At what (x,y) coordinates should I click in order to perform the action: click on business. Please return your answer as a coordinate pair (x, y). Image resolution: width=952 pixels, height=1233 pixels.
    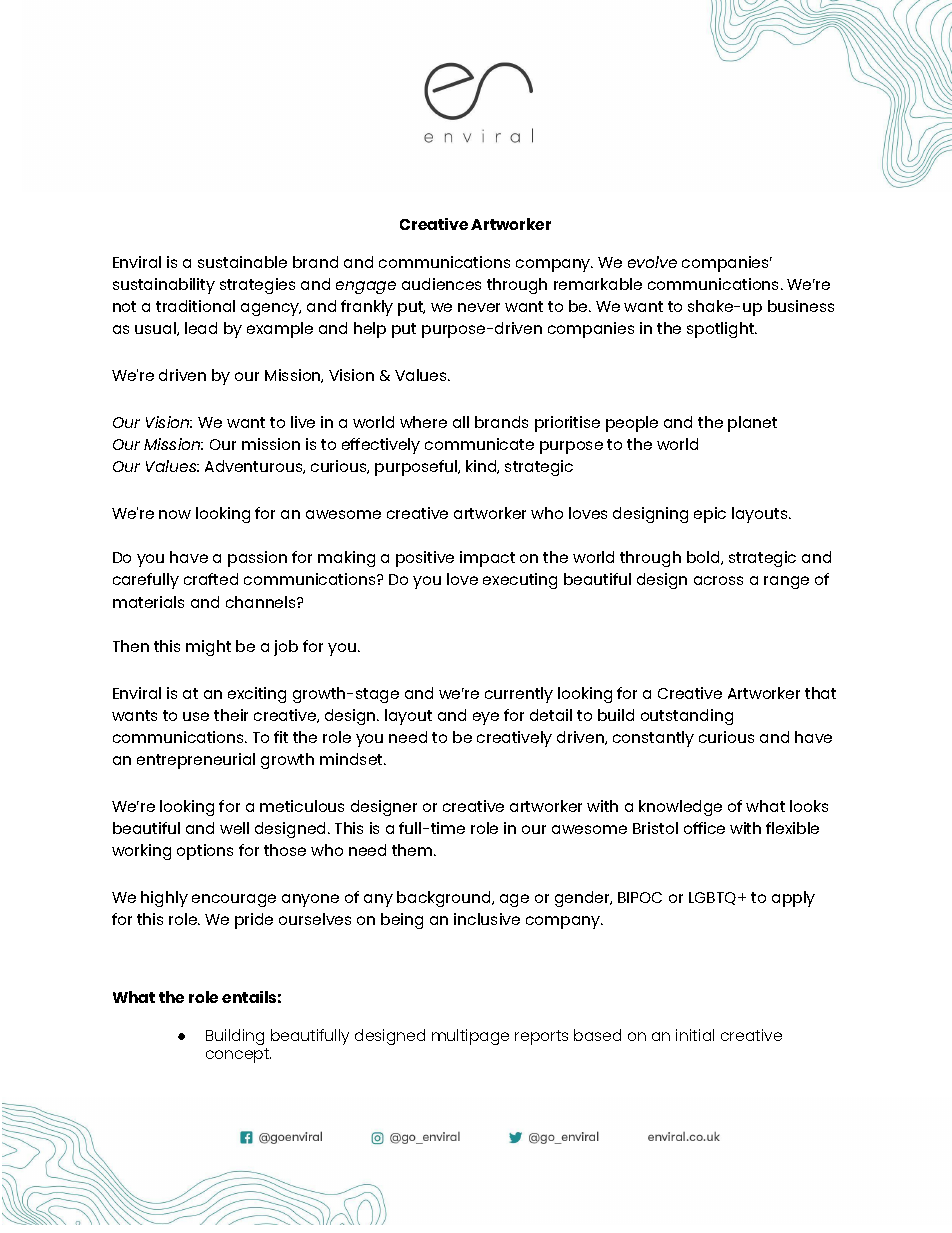
    Looking at the image, I should click on (801, 306).
